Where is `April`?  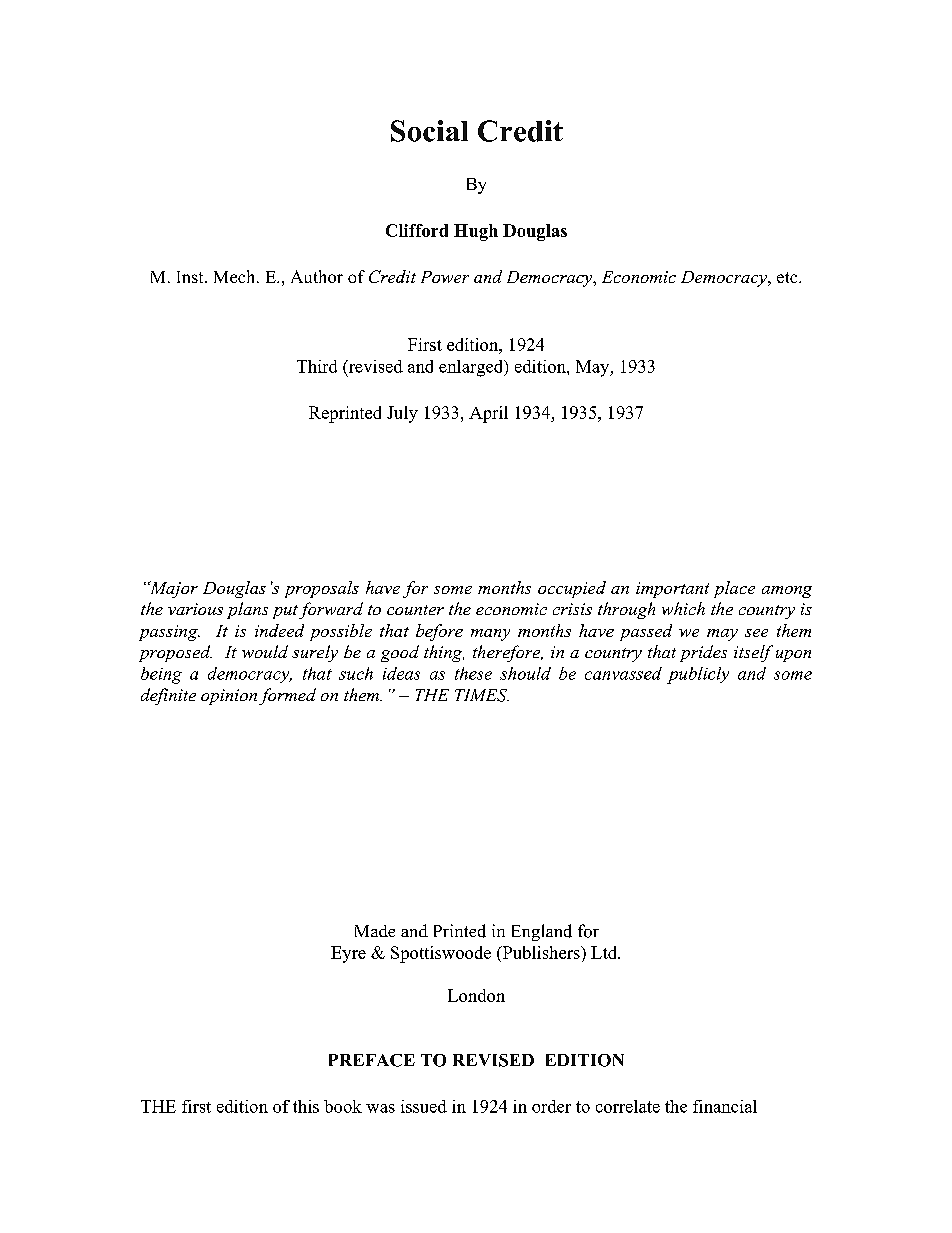
April is located at coordinates (488, 414).
